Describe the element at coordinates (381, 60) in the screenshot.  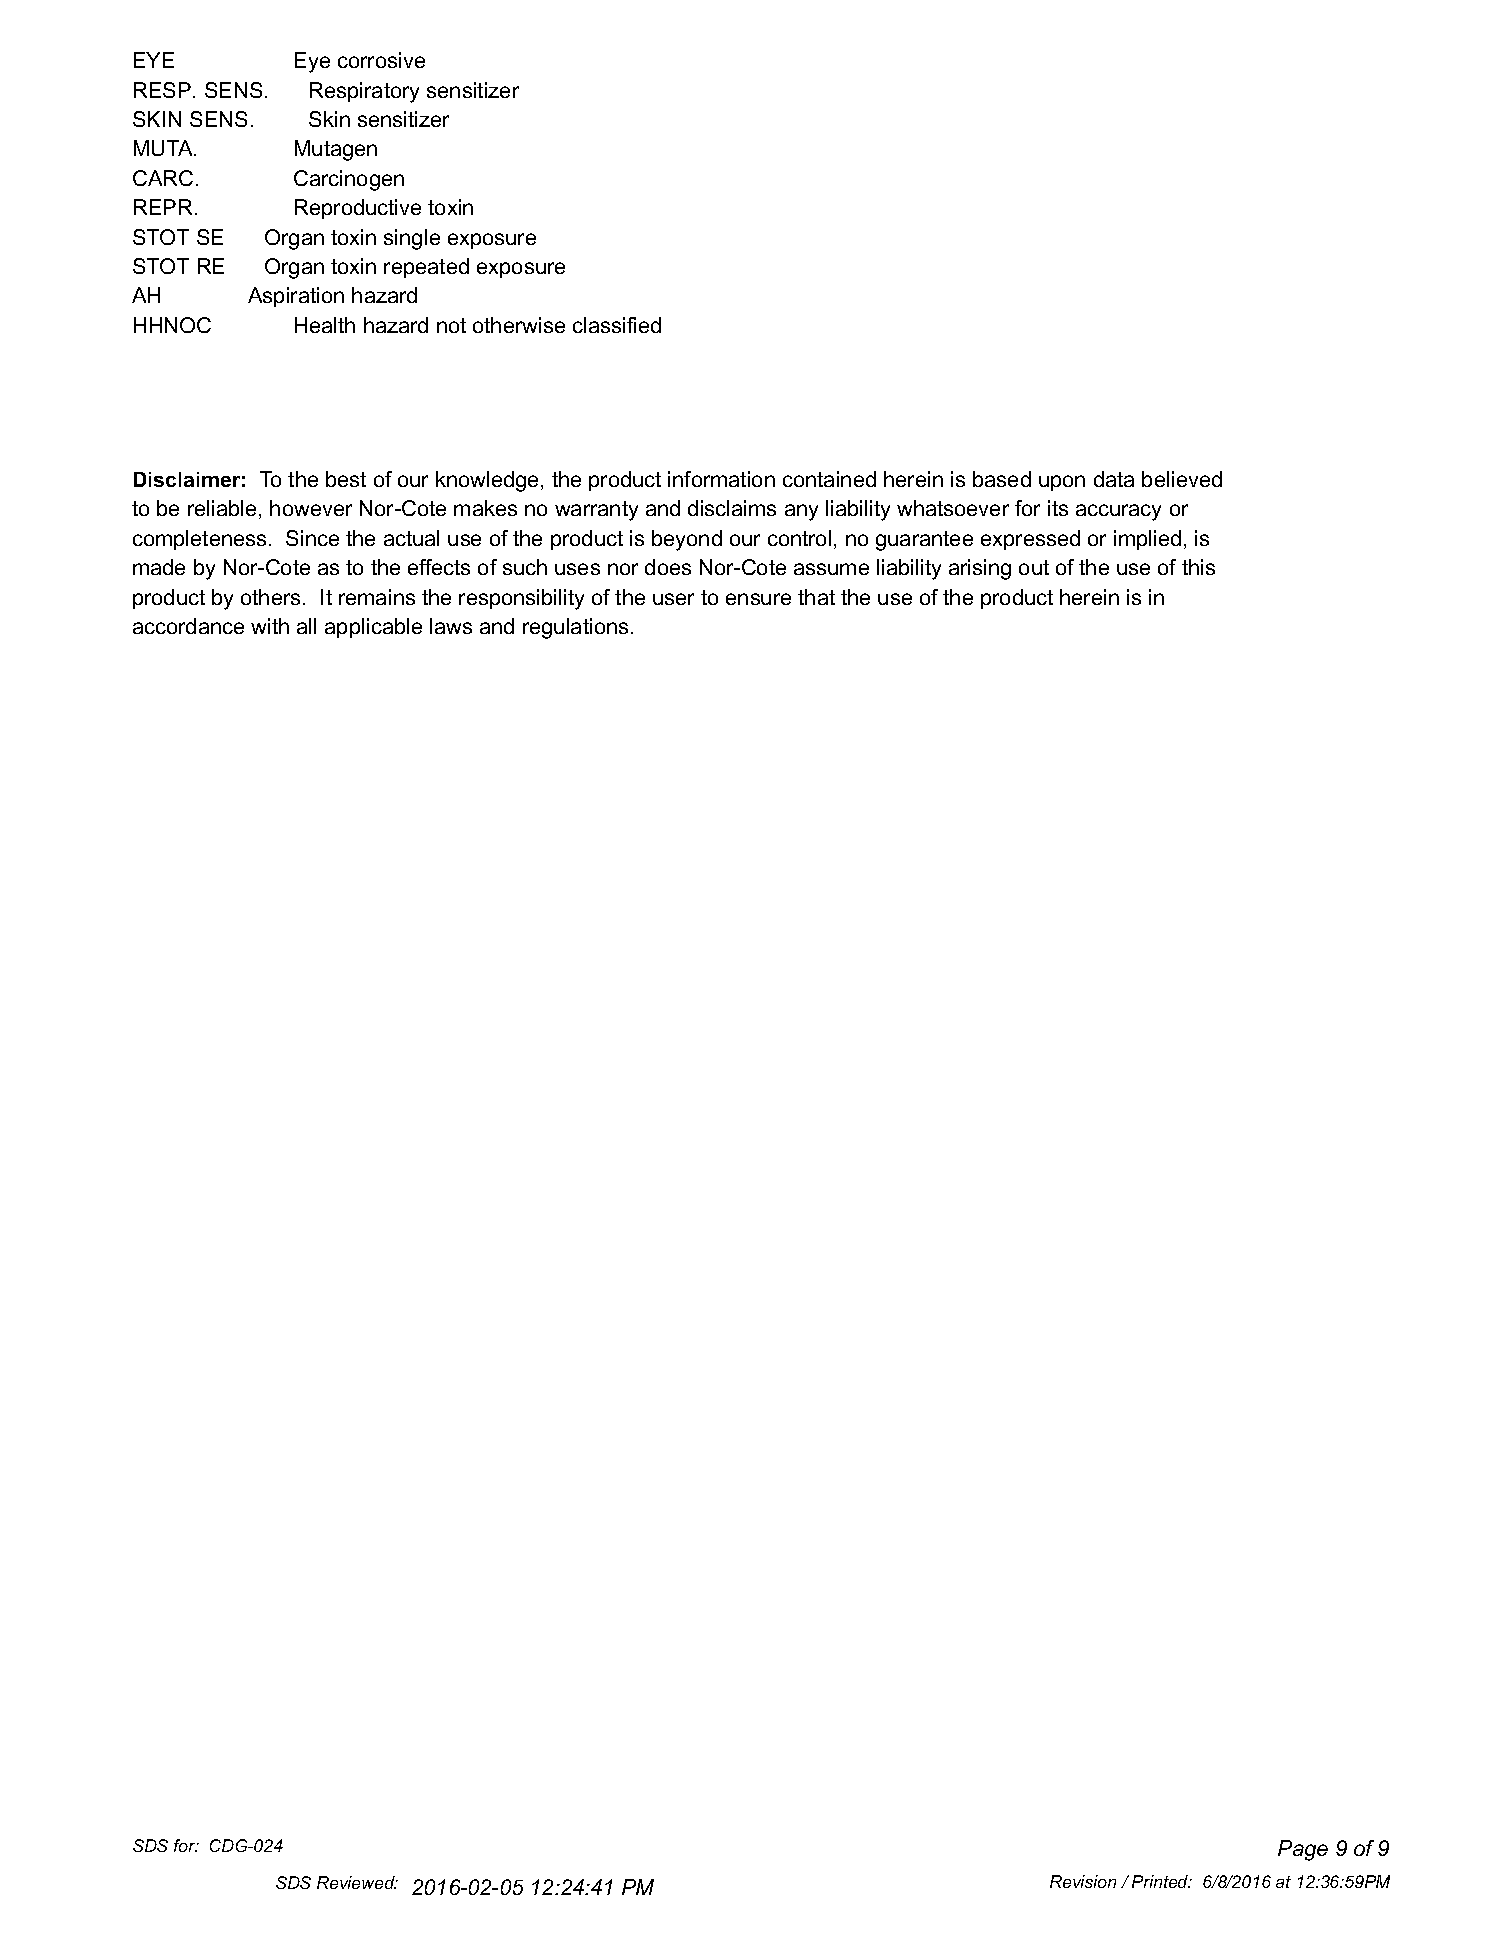
I see `corrosive` at that location.
